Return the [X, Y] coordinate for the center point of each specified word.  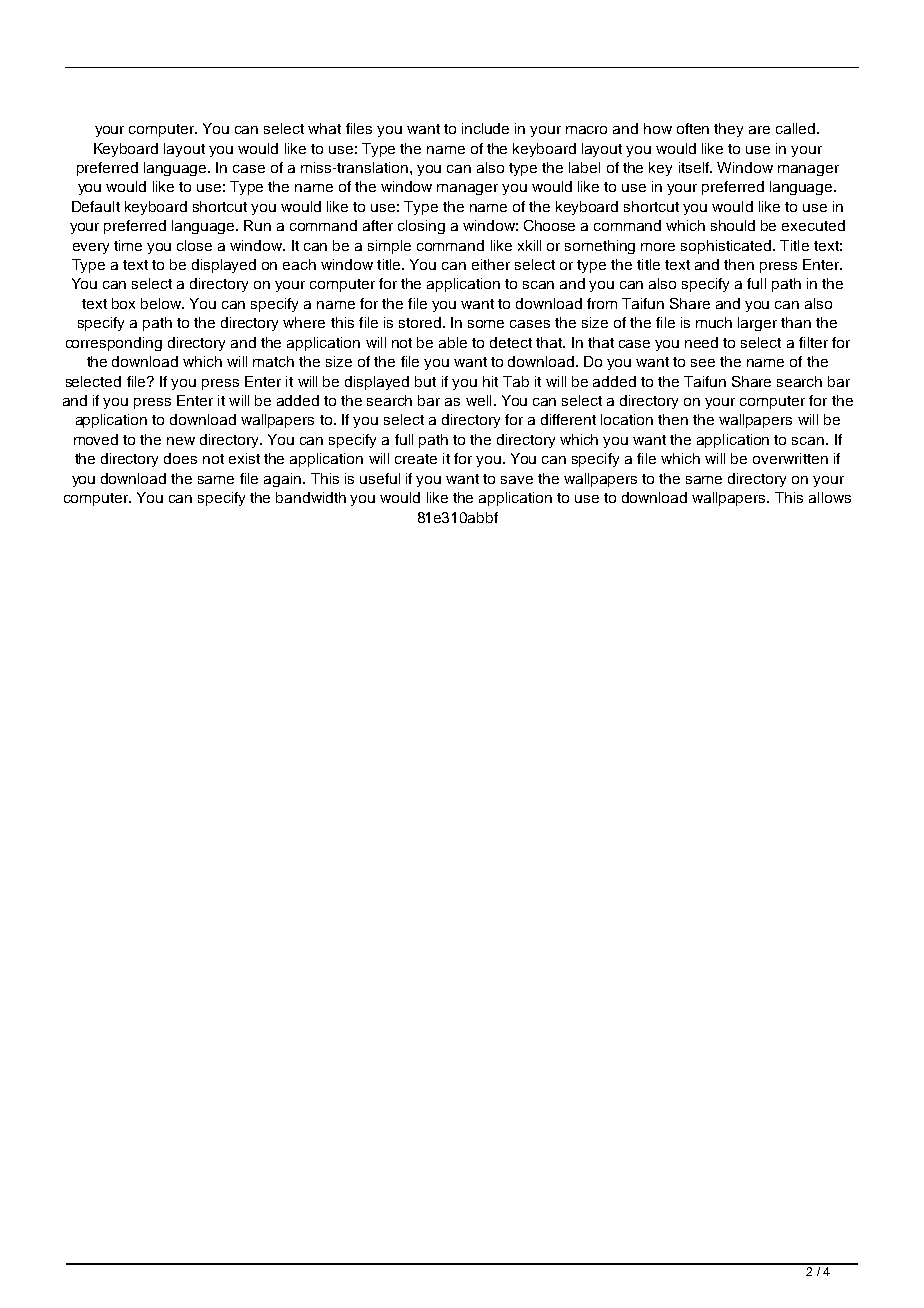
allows [830, 497]
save [517, 480]
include [485, 128]
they [728, 130]
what [324, 128]
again [282, 480]
